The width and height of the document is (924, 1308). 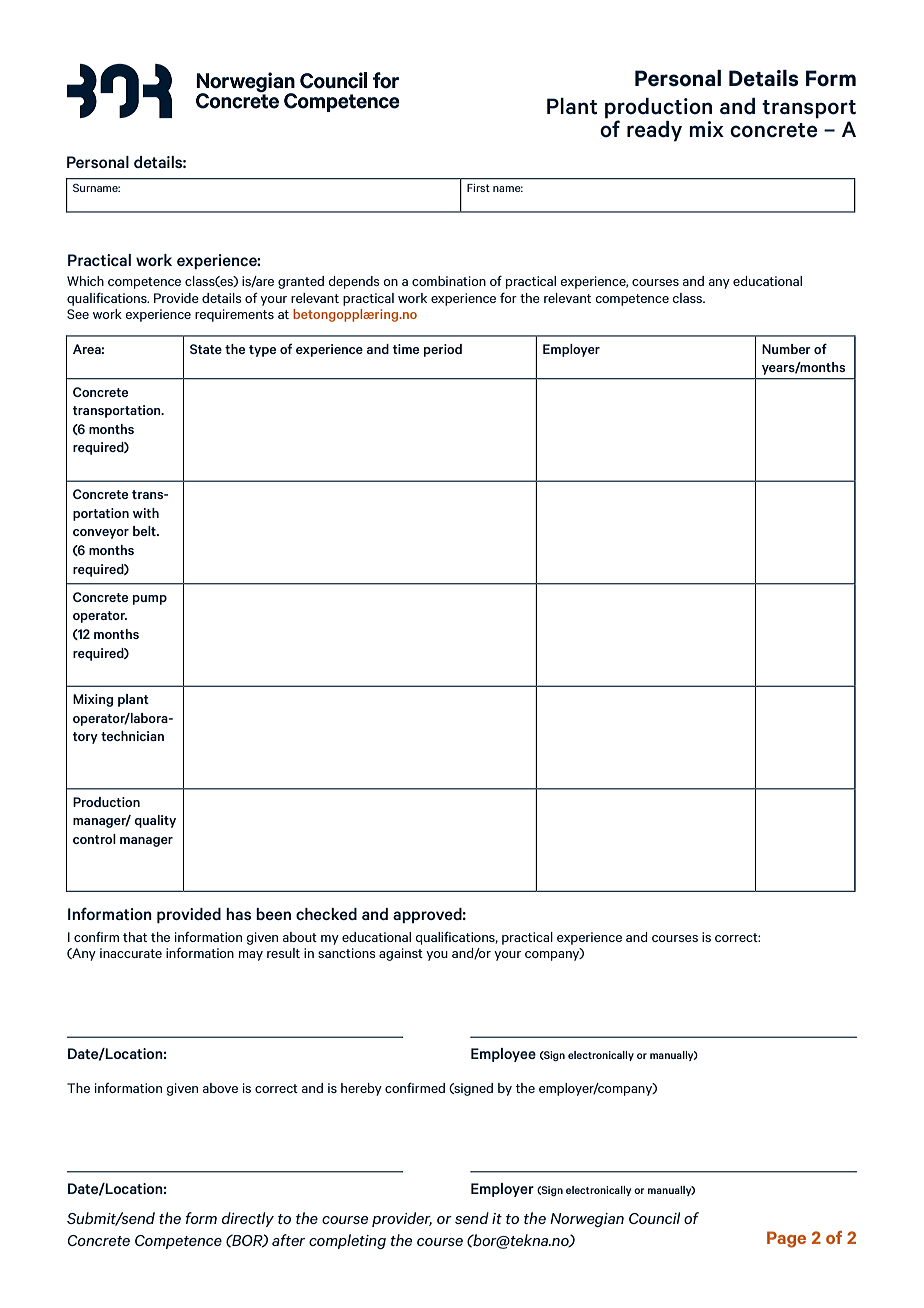 I want to click on ready, so click(x=654, y=131).
